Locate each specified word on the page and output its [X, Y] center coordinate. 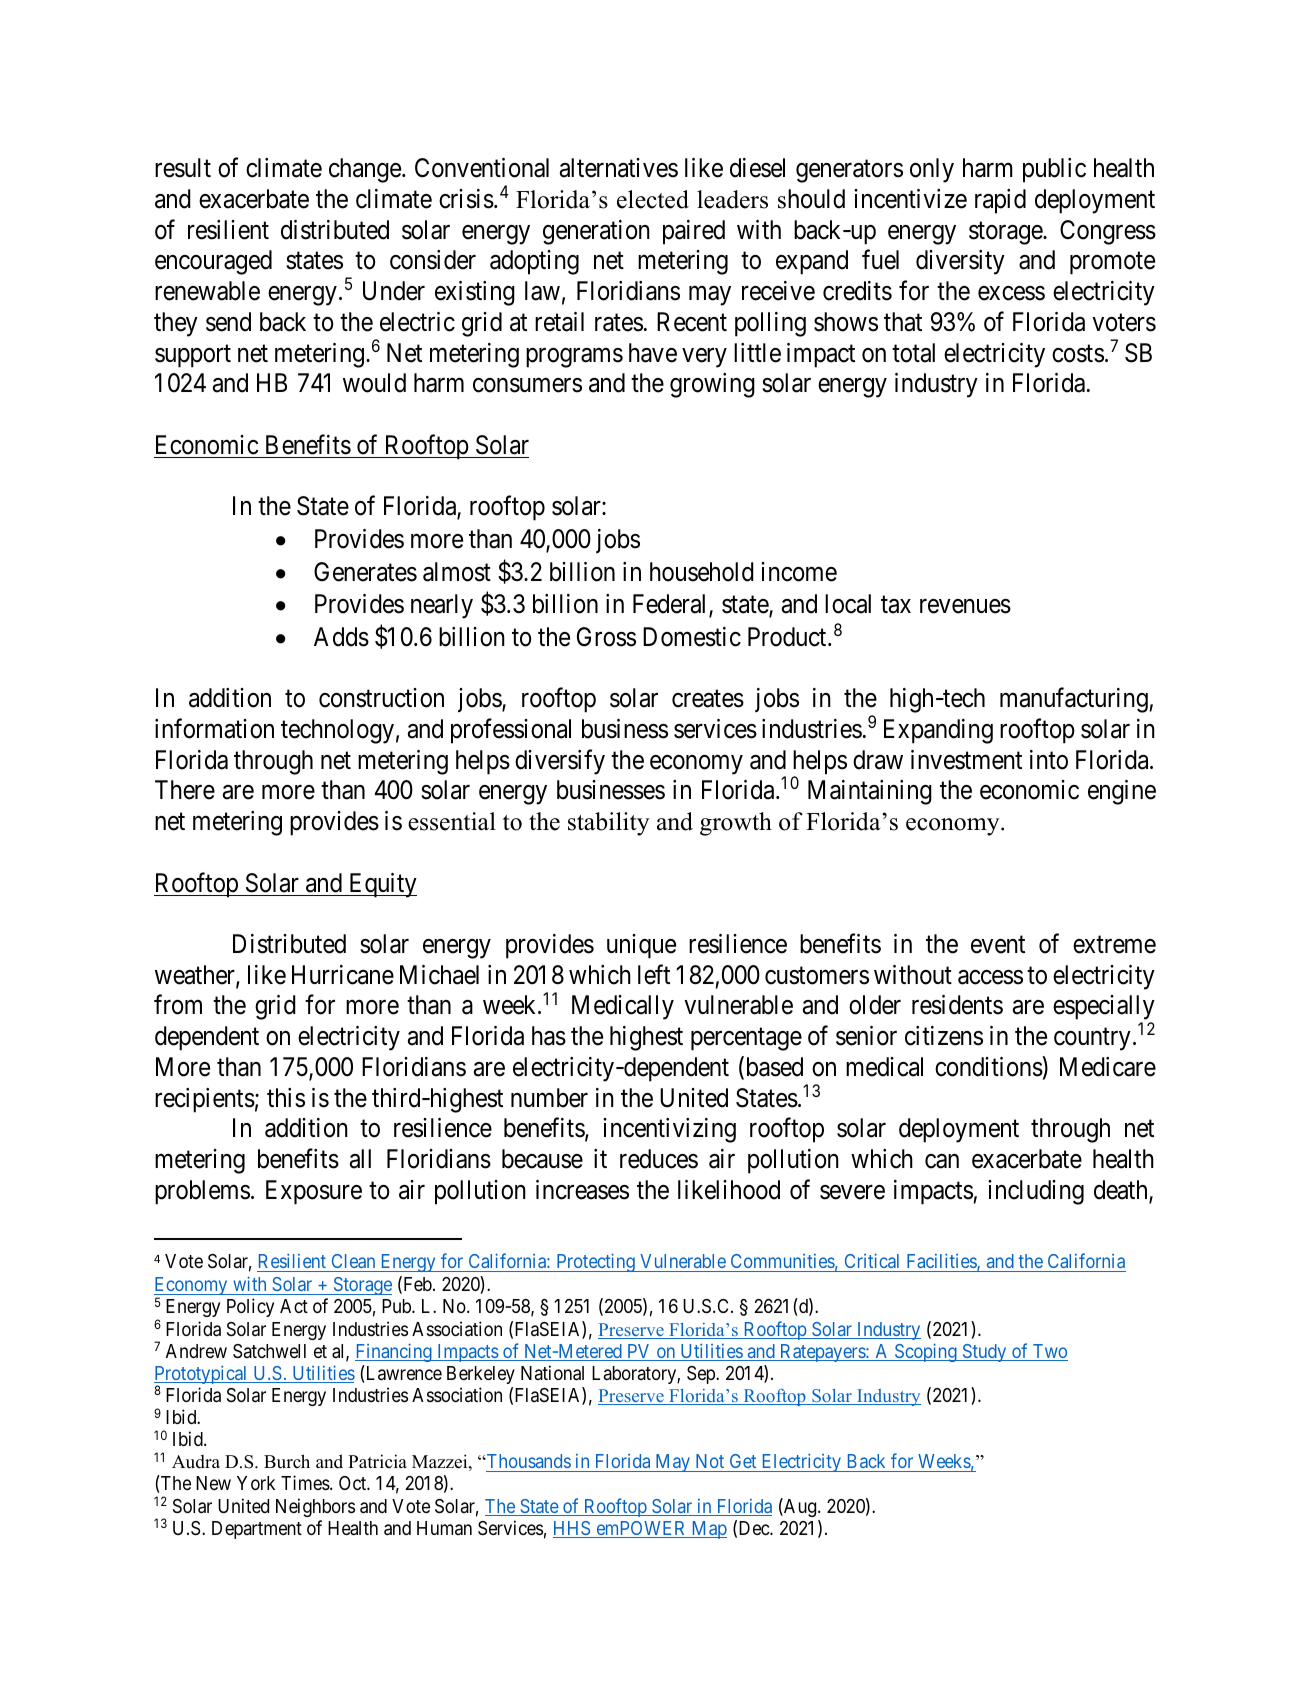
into [1049, 760]
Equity [381, 885]
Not [710, 1461]
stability [609, 824]
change [366, 170]
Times [305, 1482]
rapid [1000, 201]
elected [653, 199]
